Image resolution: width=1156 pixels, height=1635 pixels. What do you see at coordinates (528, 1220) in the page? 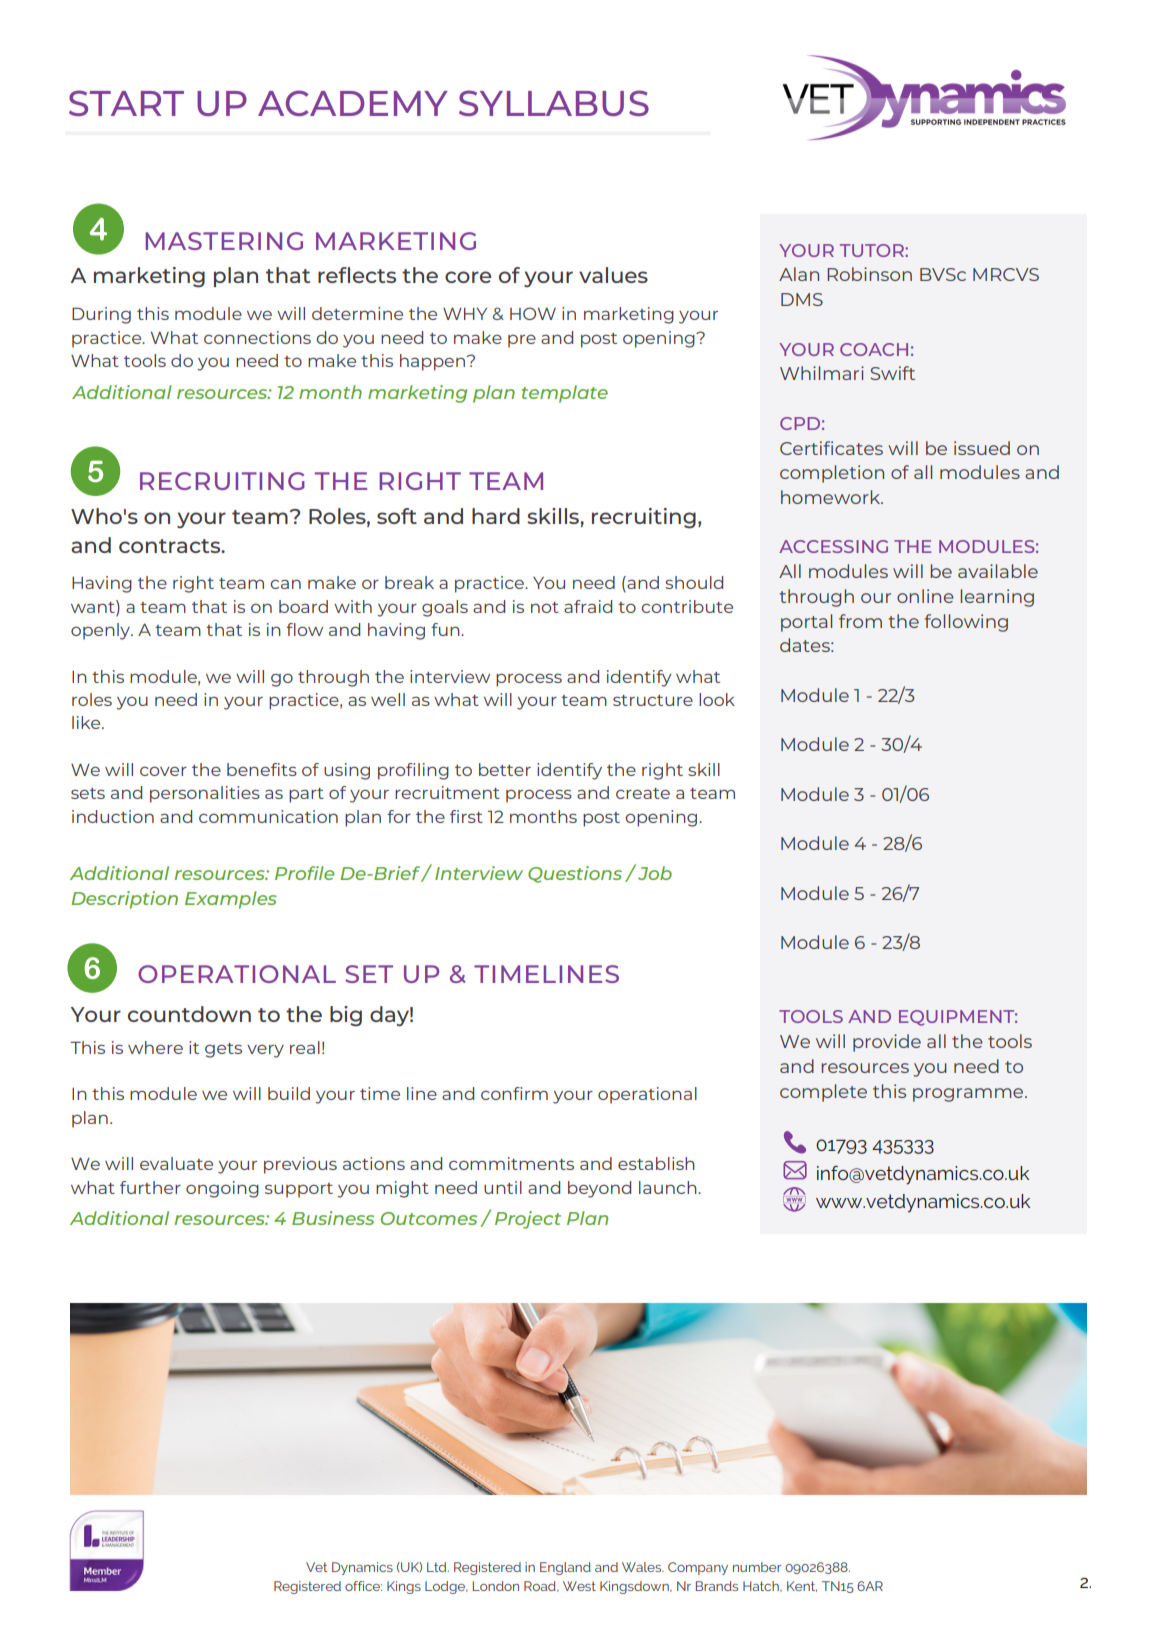
I see `Project` at bounding box center [528, 1220].
